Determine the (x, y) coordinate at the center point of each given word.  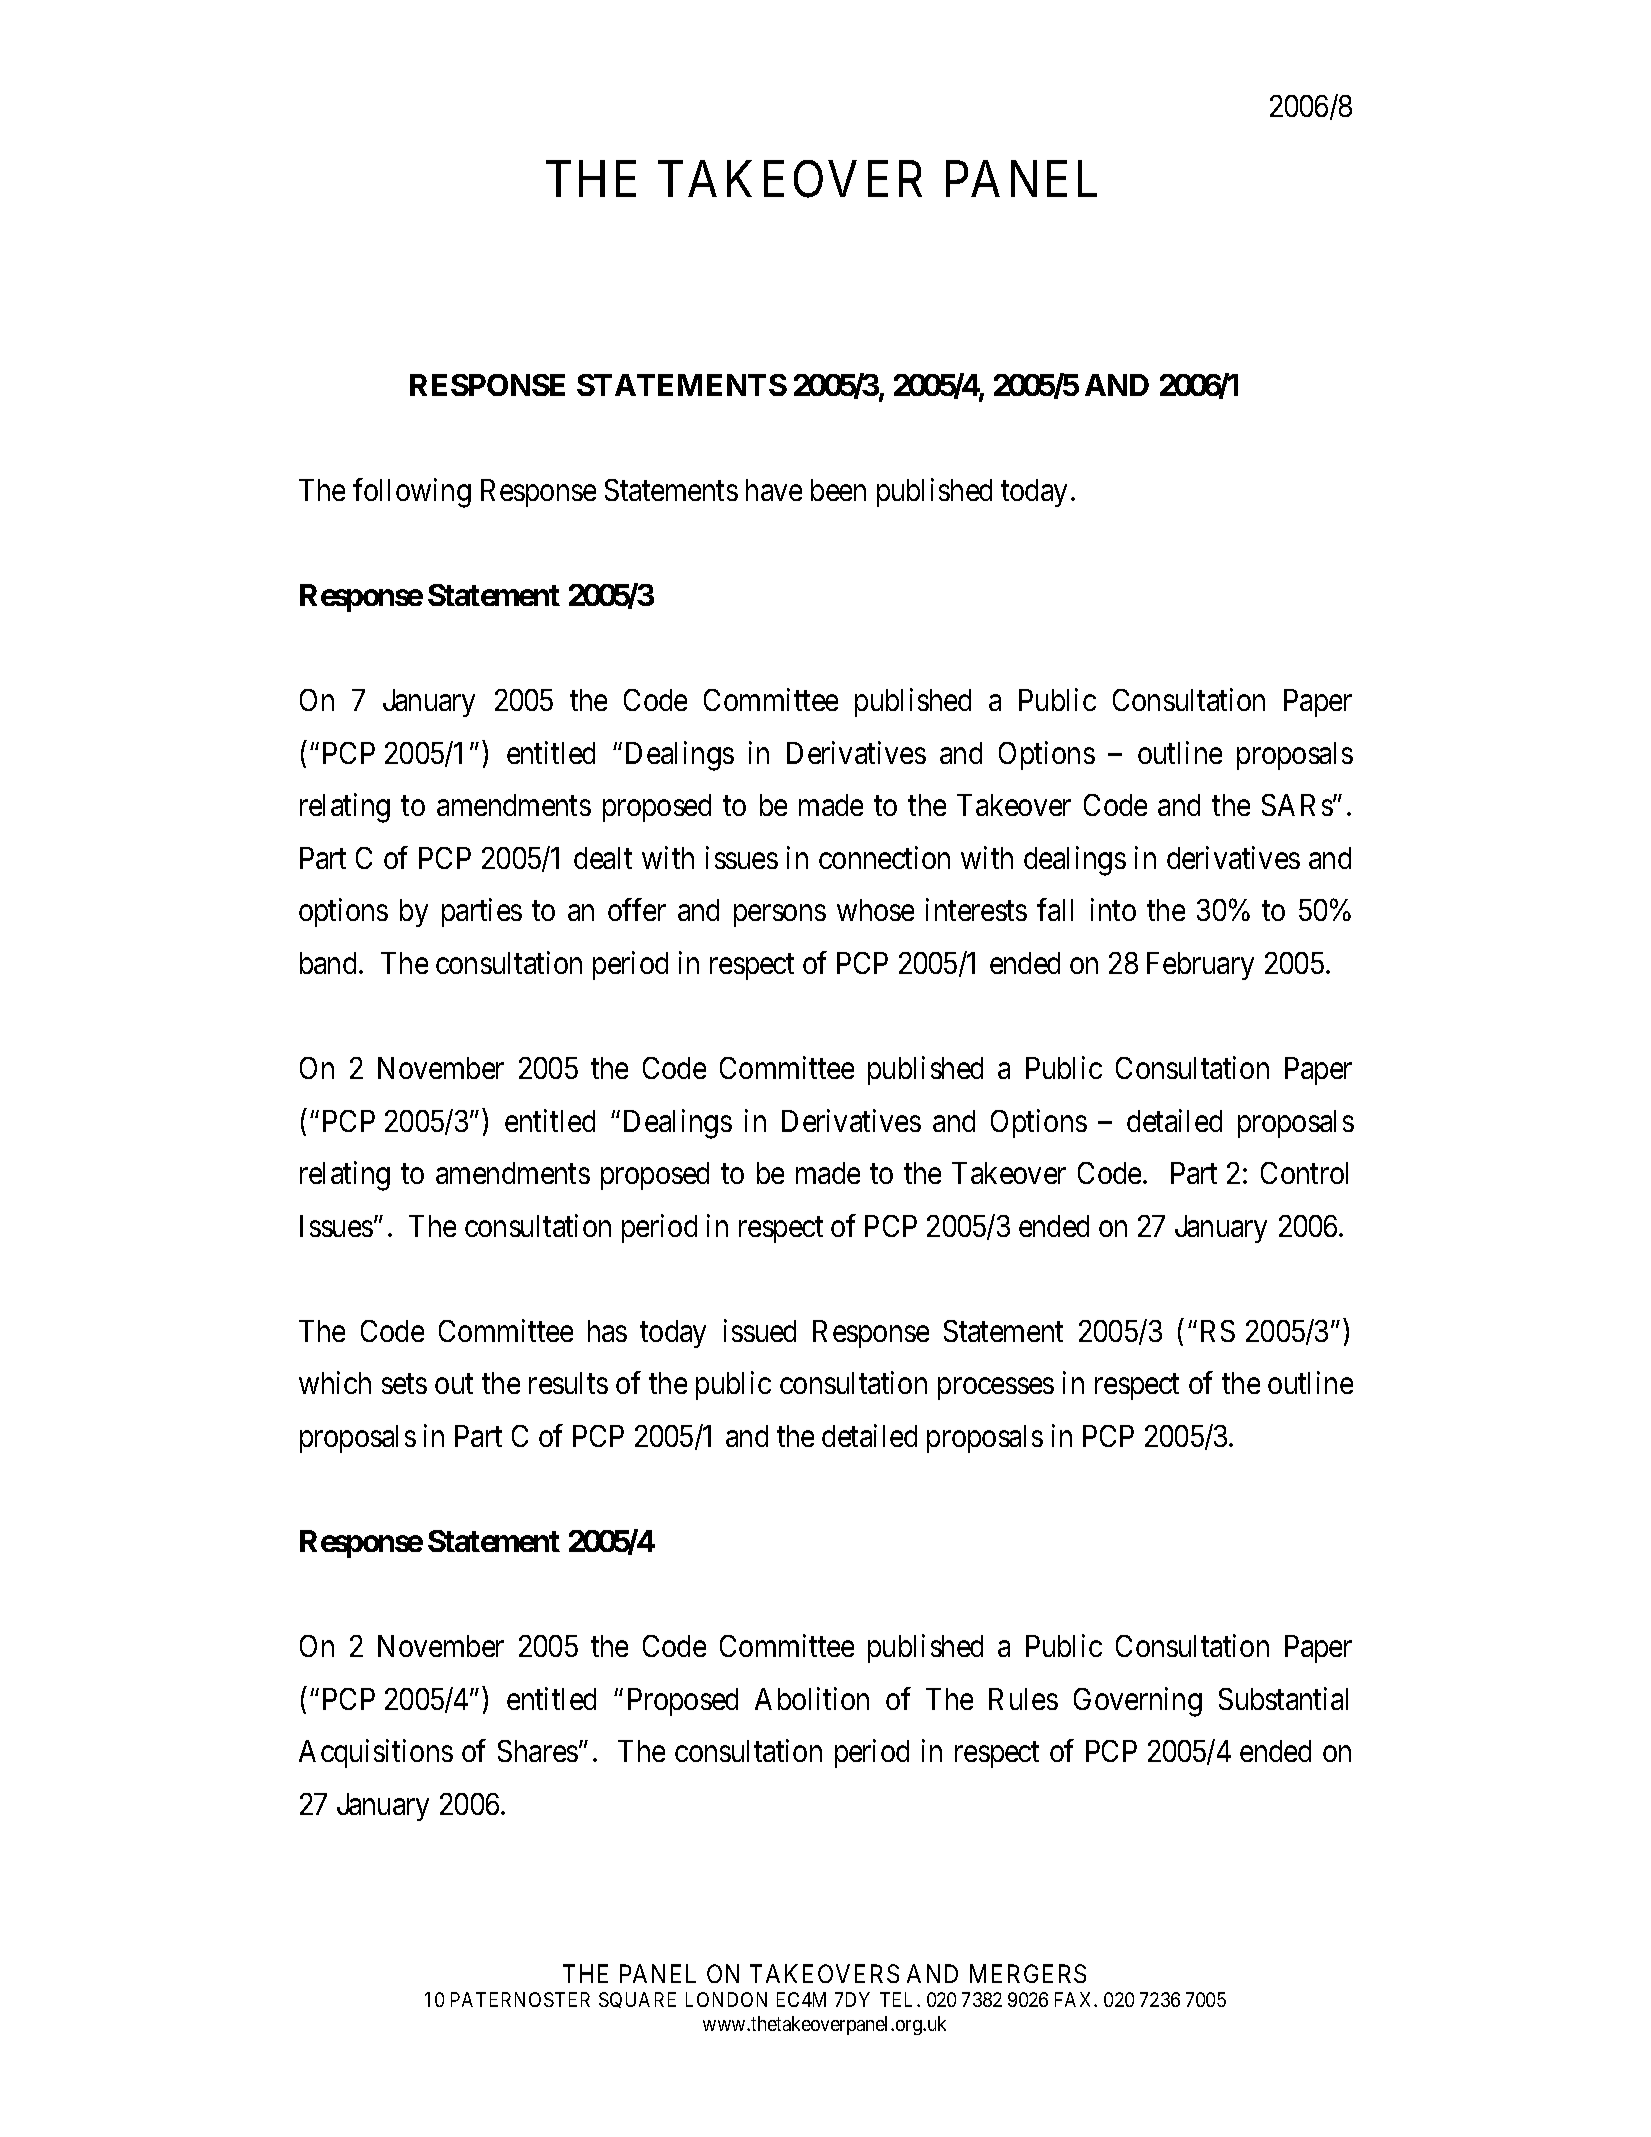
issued (760, 1330)
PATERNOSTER (520, 1999)
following (412, 493)
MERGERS (1028, 1973)
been (838, 490)
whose (875, 910)
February (1200, 966)
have (774, 490)
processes (996, 1389)
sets (404, 1384)
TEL (899, 1999)
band (330, 963)
